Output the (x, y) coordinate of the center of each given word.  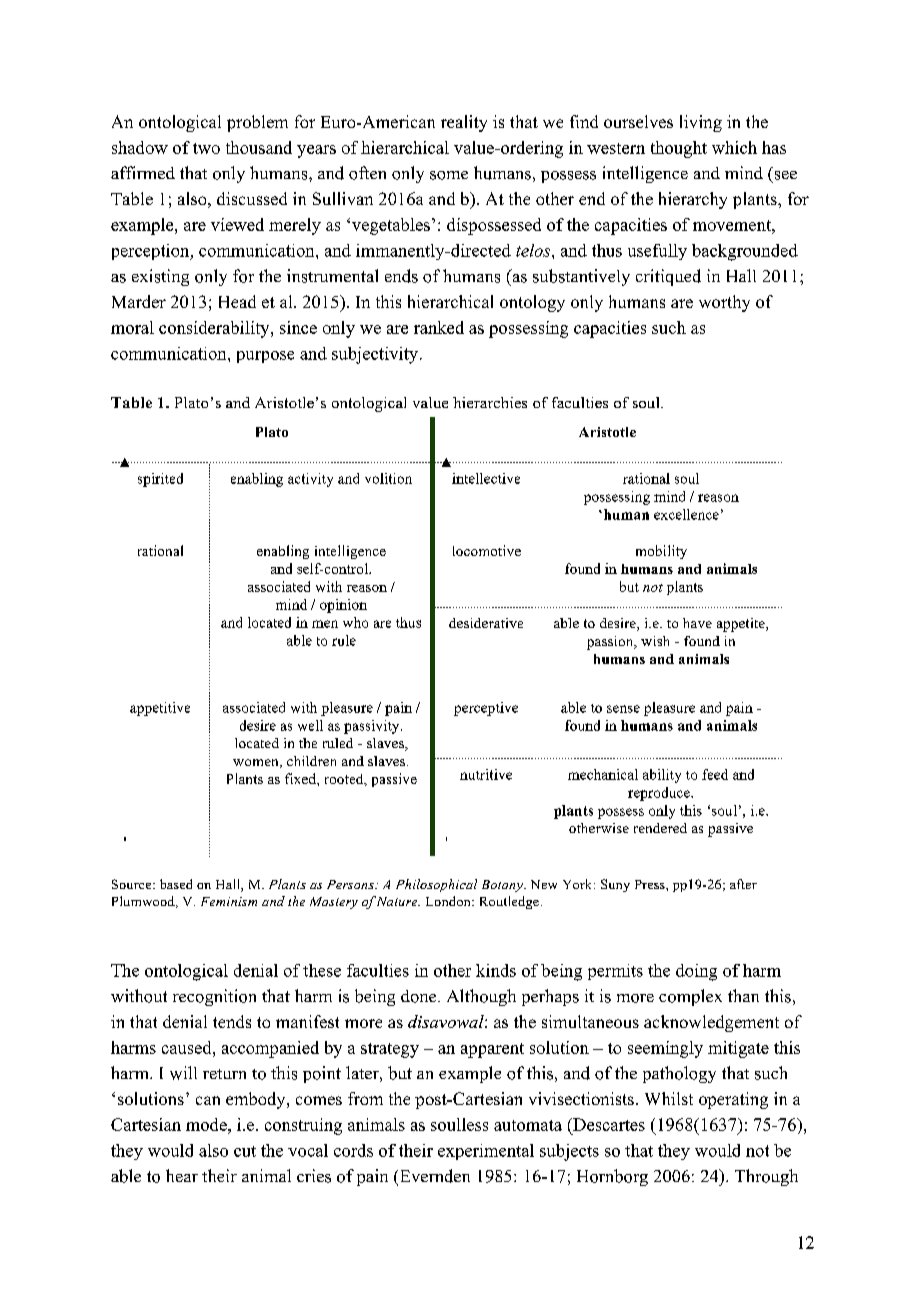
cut (245, 1151)
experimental (486, 1152)
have (697, 623)
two (206, 148)
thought (679, 149)
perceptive (486, 709)
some (449, 175)
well (310, 725)
